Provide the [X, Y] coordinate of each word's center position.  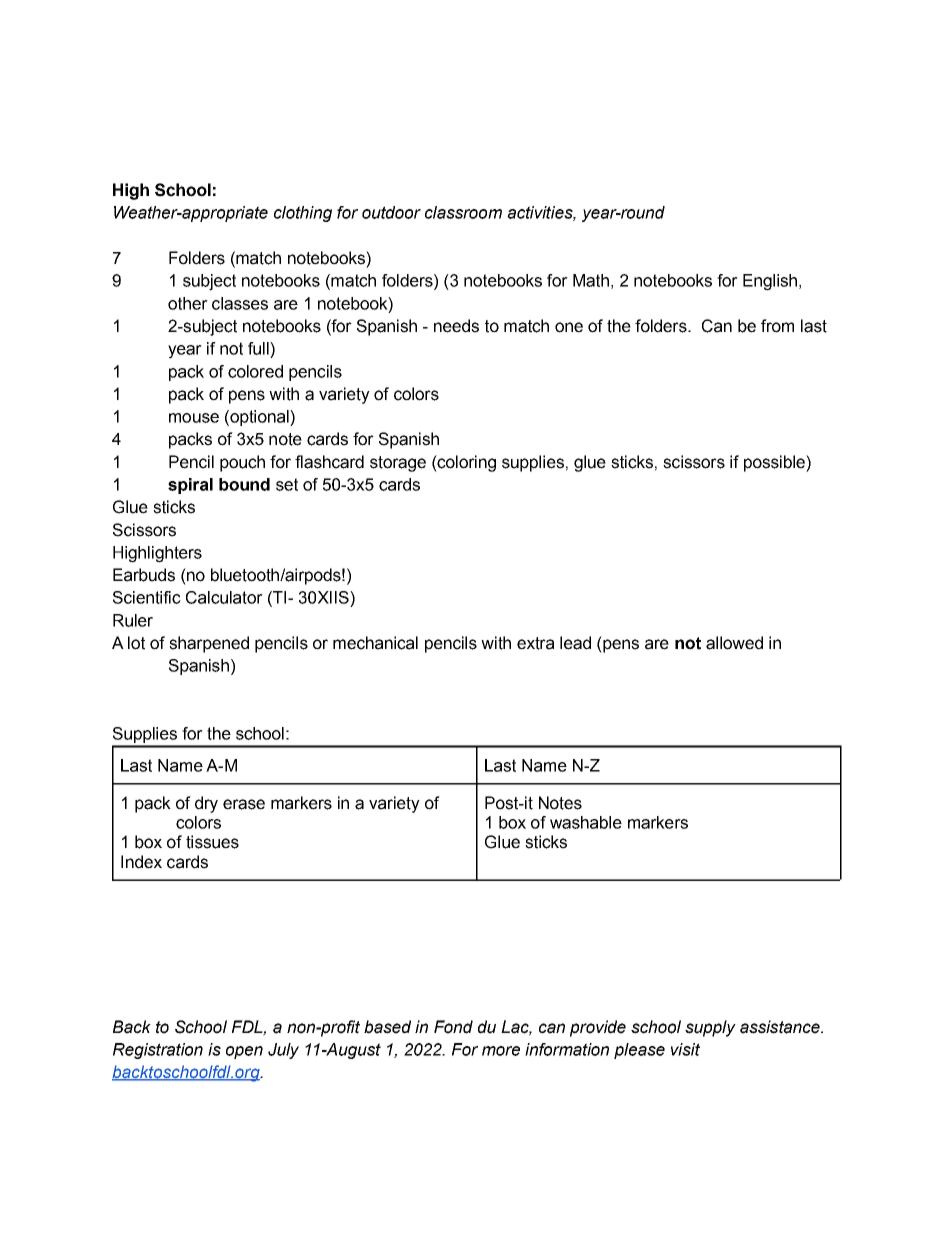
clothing [303, 214]
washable [586, 822]
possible [775, 463]
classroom [463, 212]
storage [398, 464]
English [770, 282]
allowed [734, 643]
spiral [190, 486]
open [244, 1052]
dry [206, 804]
